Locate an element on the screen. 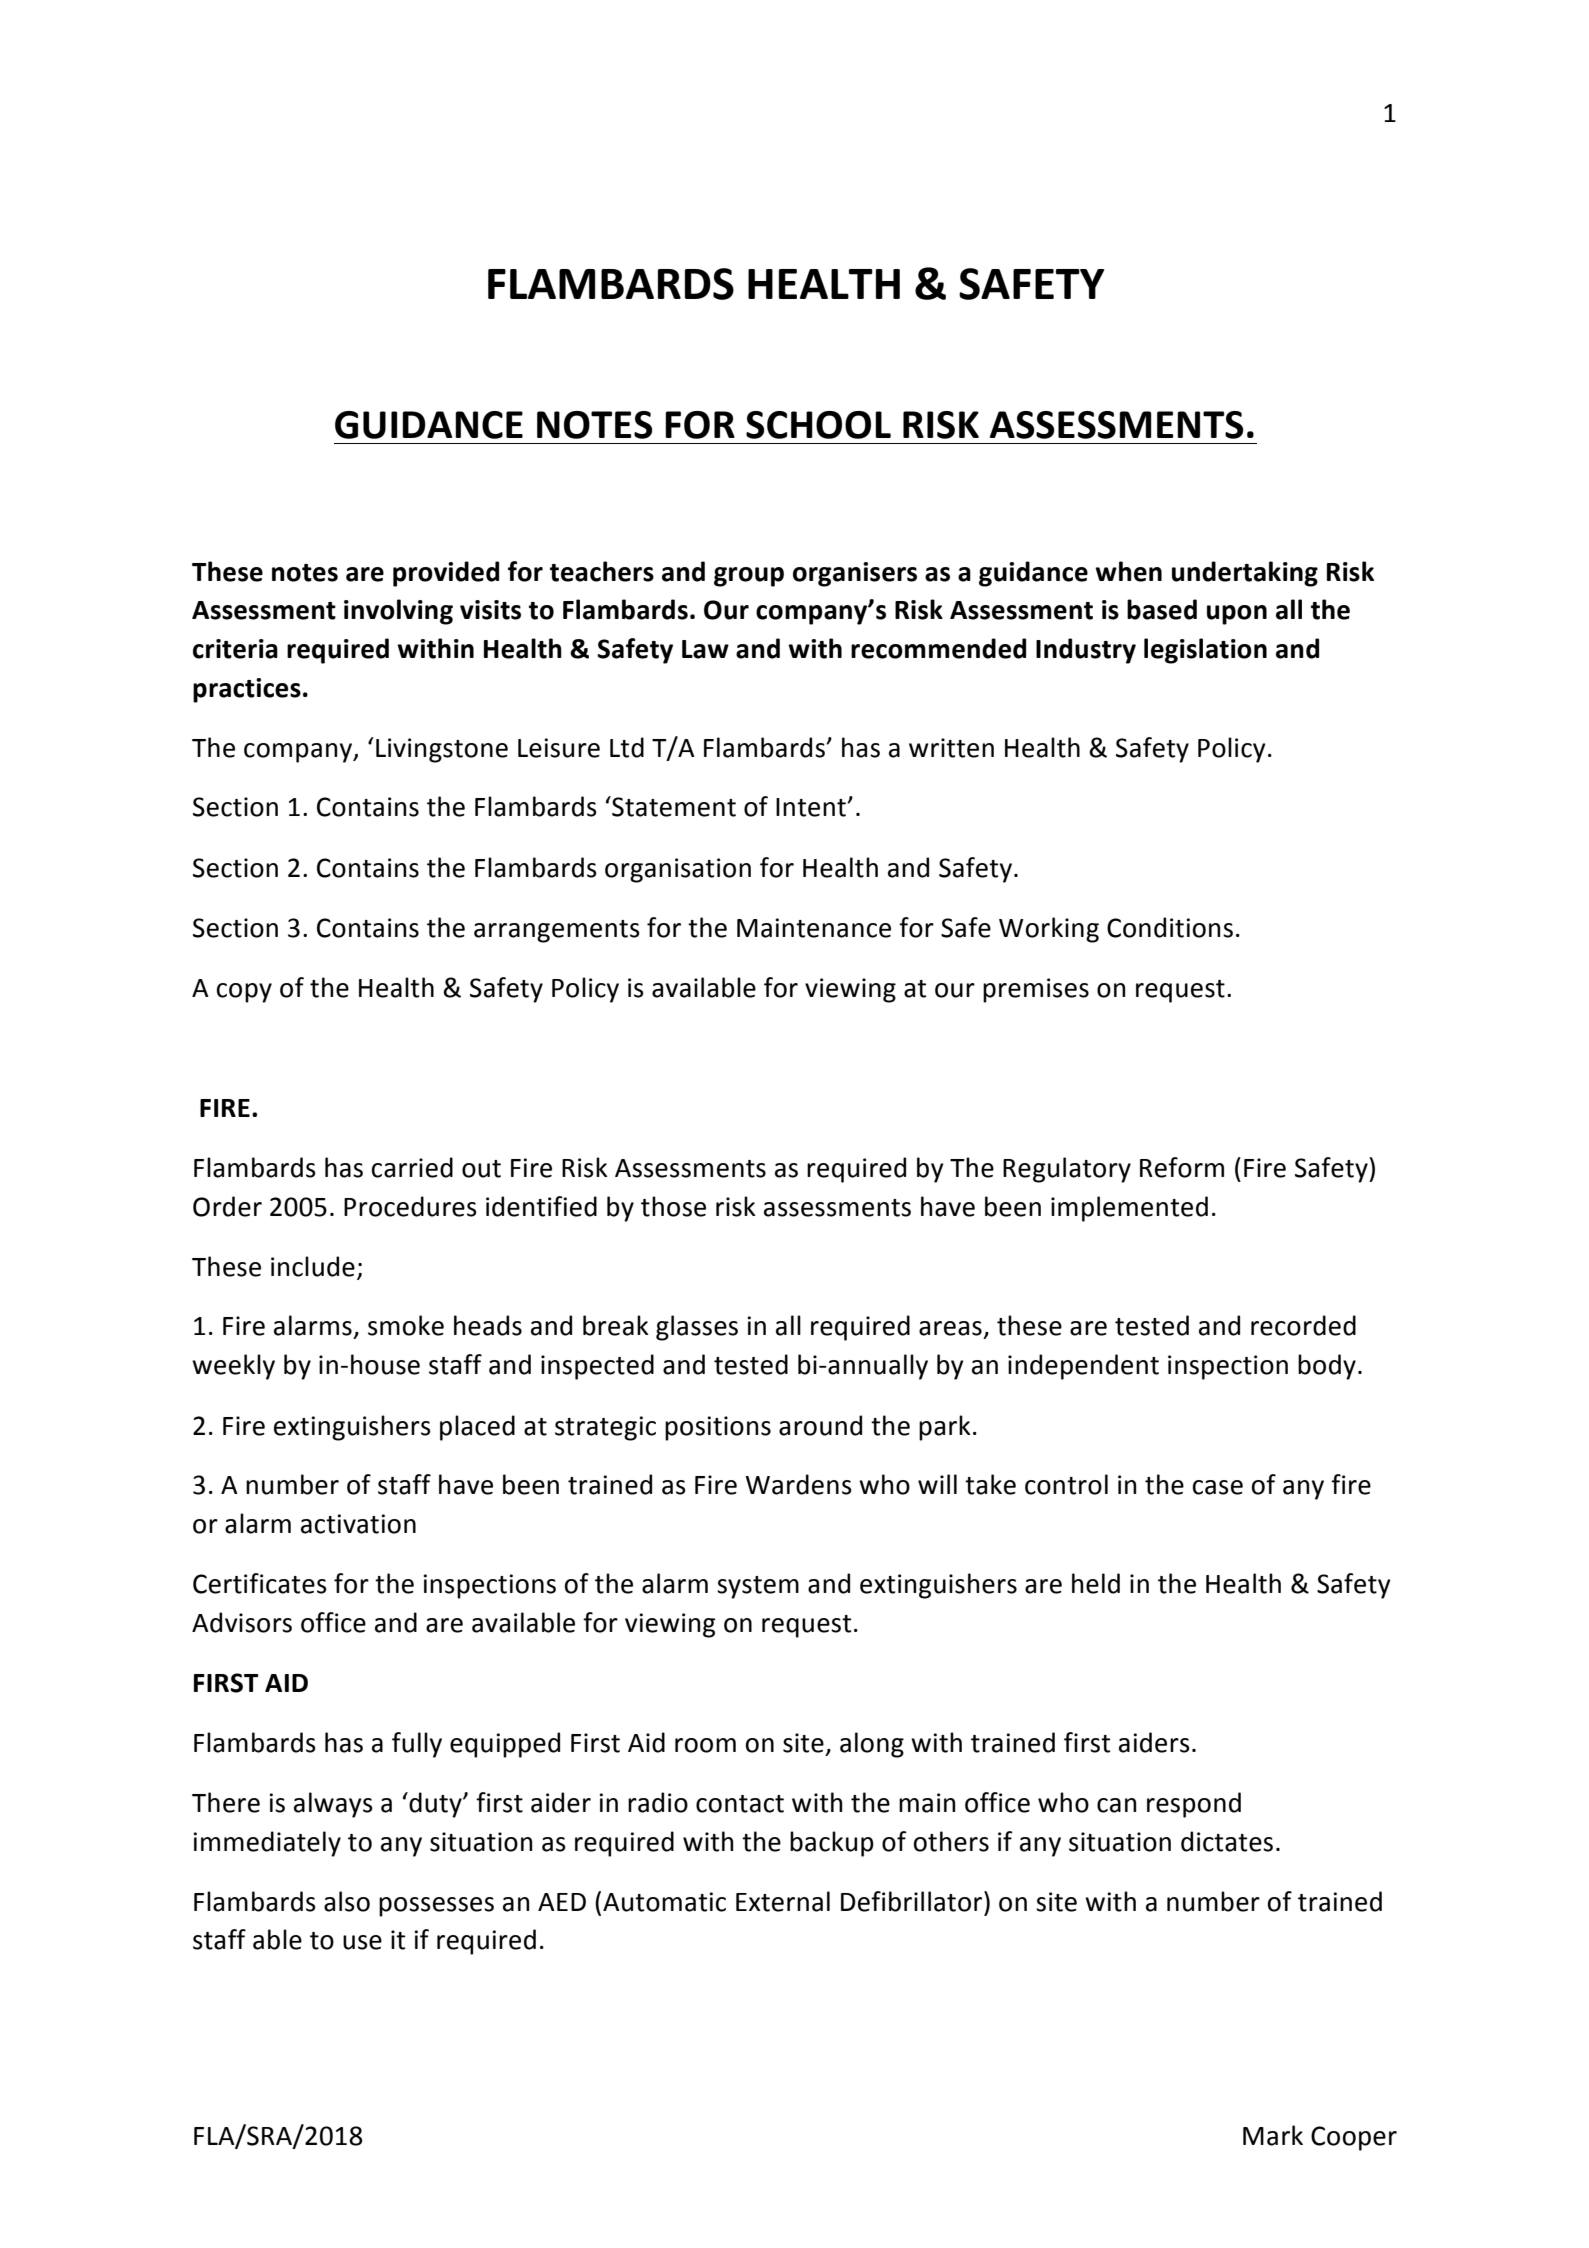 This screenshot has height=2248, width=1589. provided is located at coordinates (446, 574).
